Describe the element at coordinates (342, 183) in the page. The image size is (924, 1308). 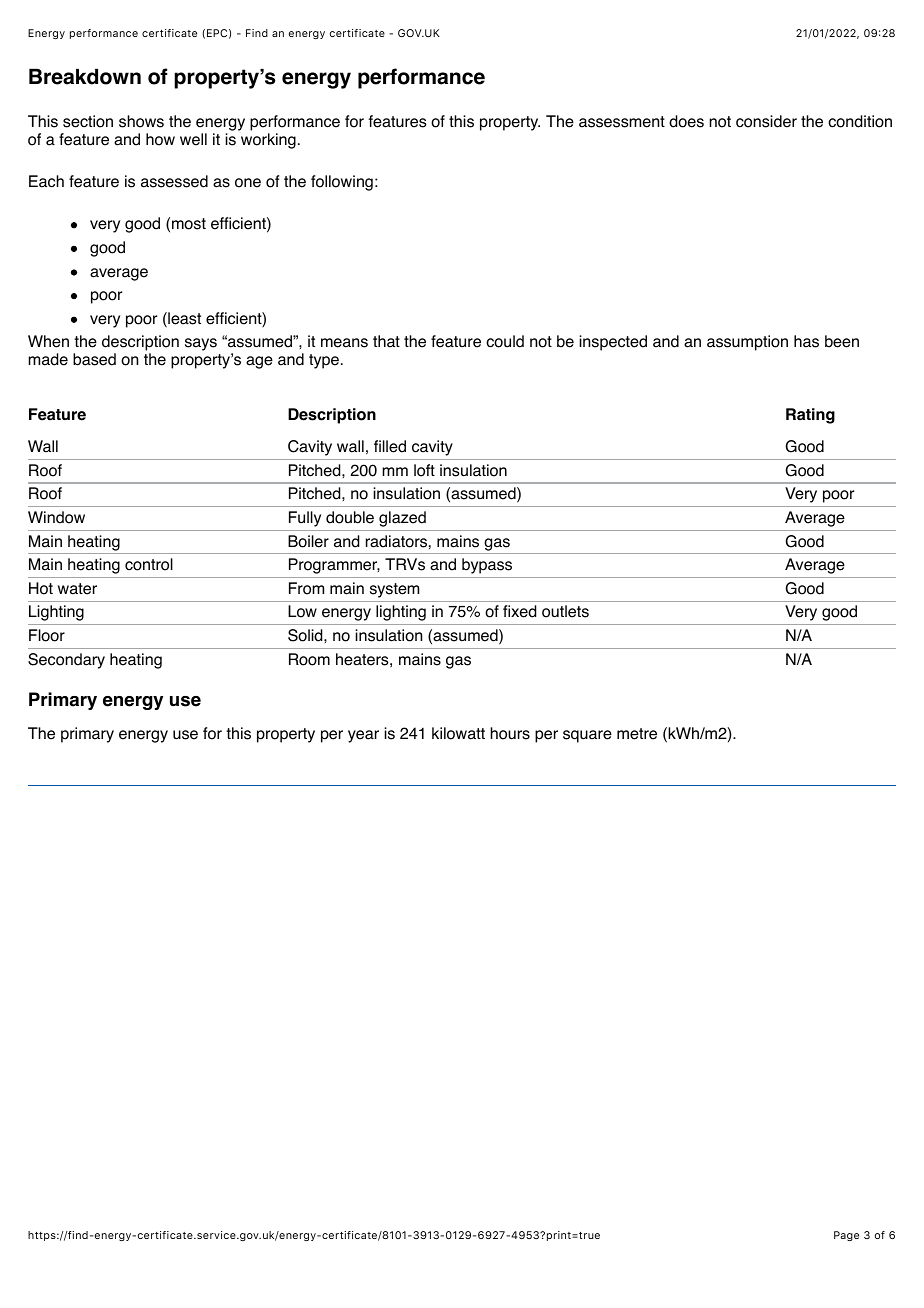
I see `following` at that location.
